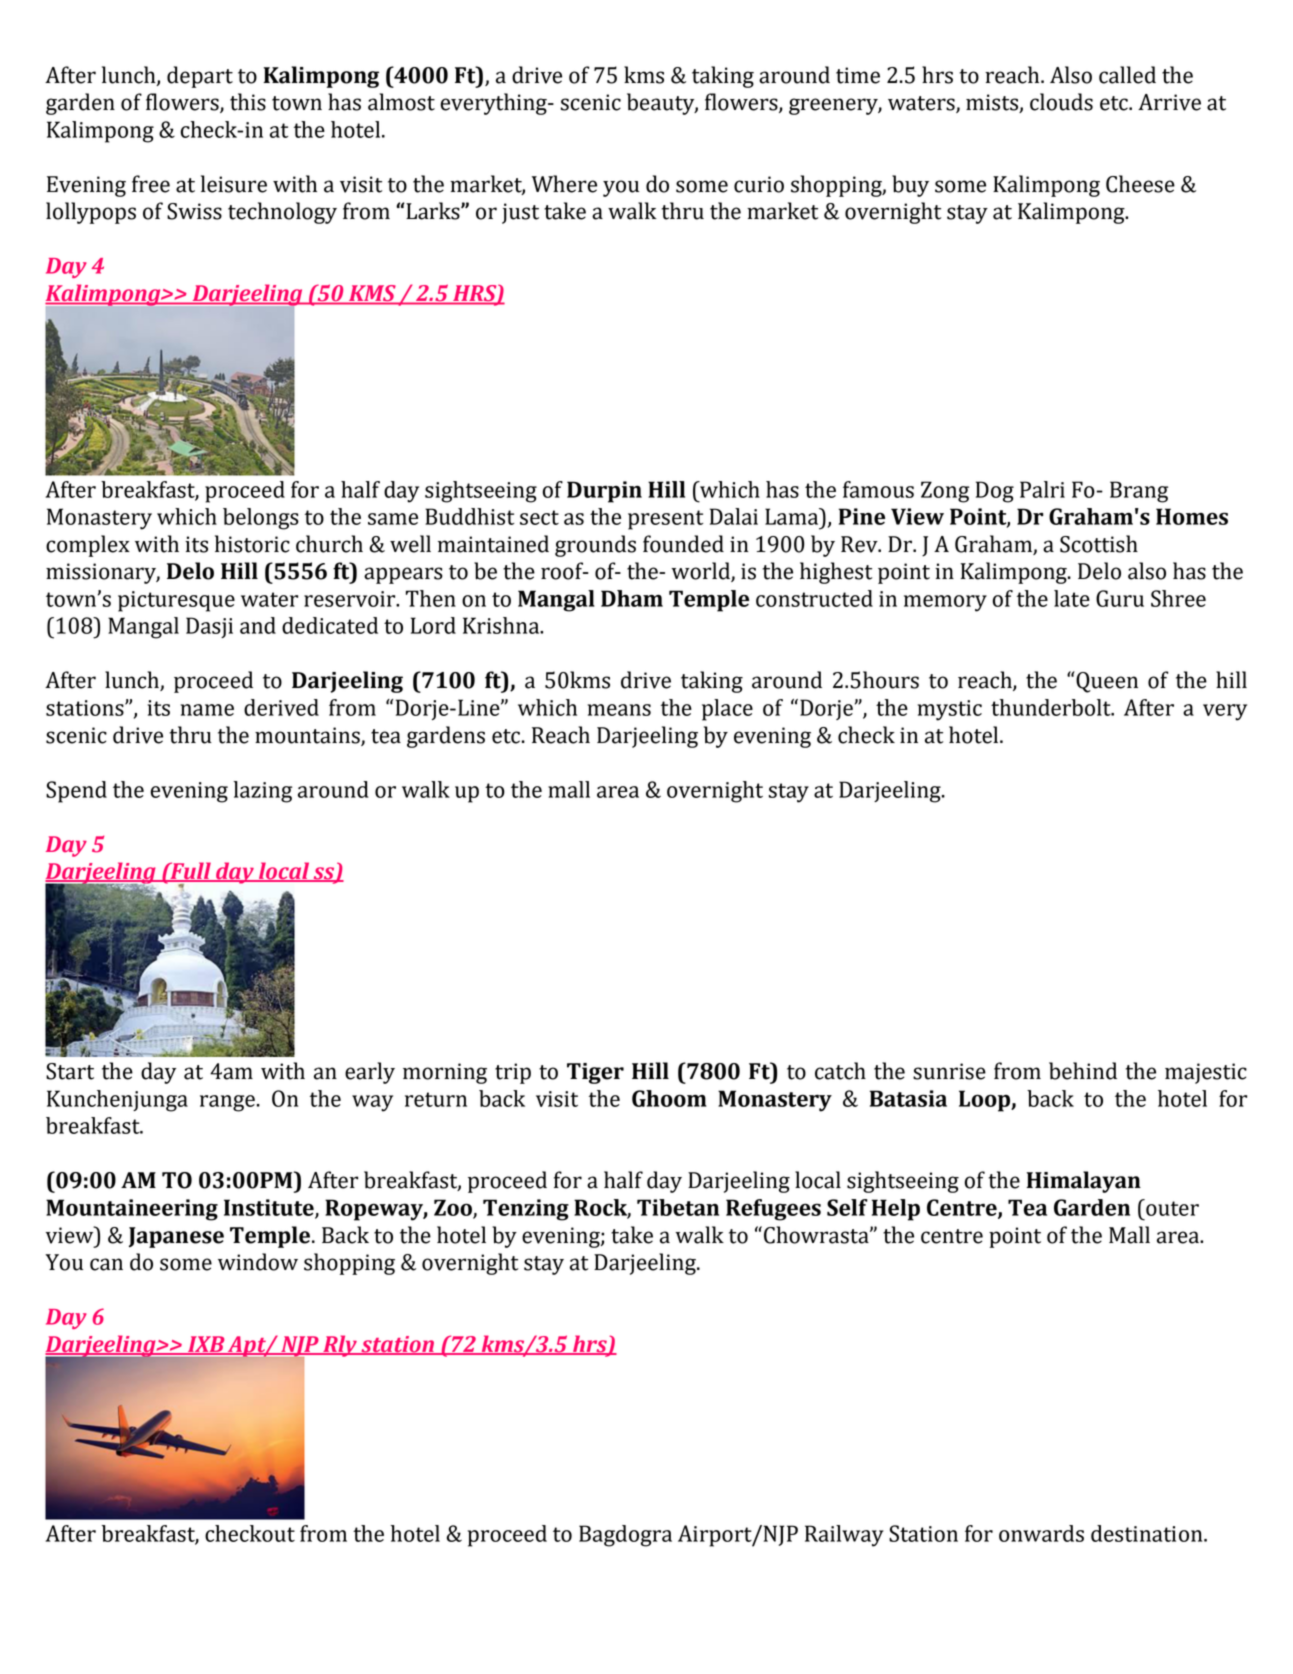 This screenshot has width=1293, height=1674. Describe the element at coordinates (258, 1262) in the screenshot. I see `window` at that location.
